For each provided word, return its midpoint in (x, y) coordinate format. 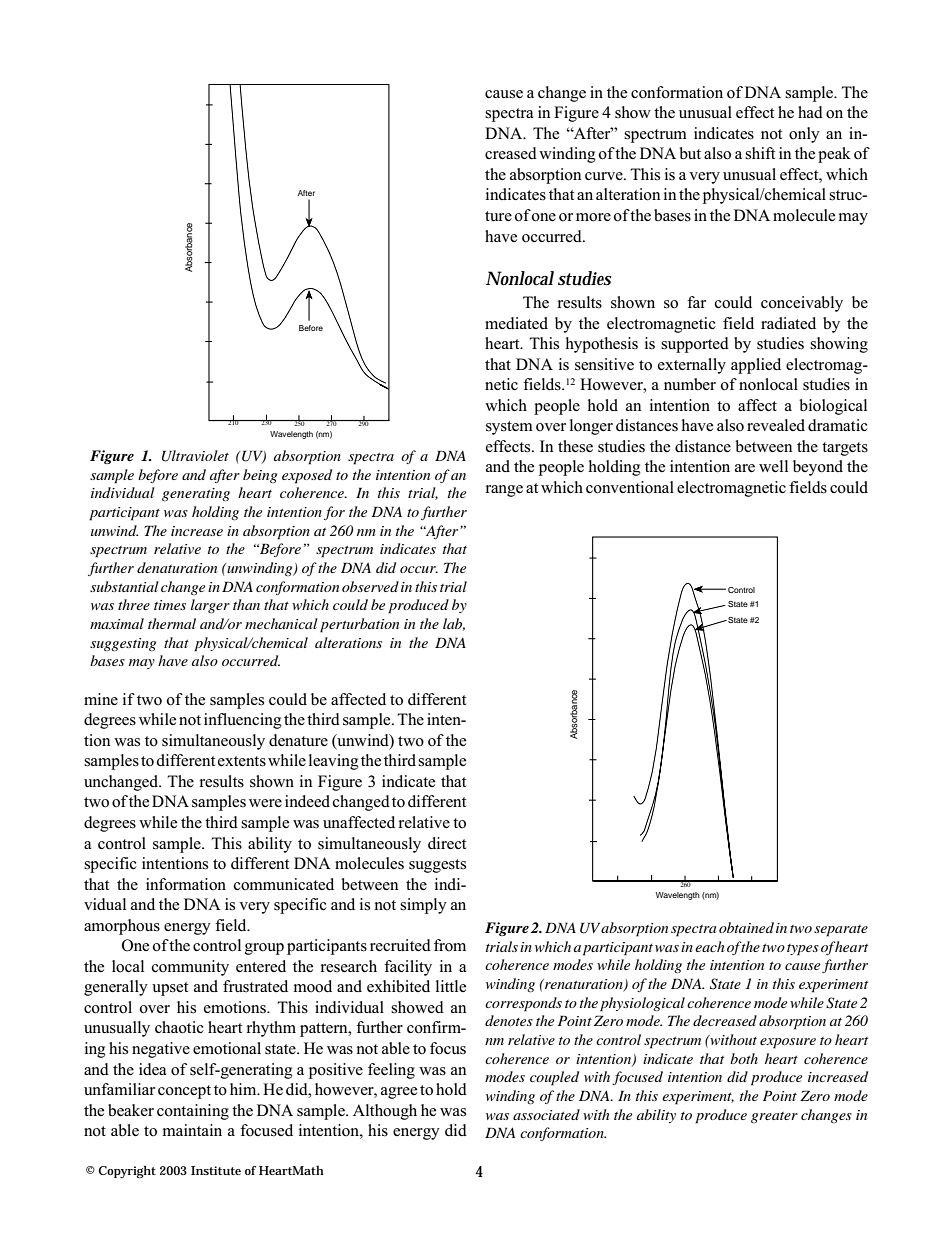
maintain (192, 1130)
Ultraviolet (195, 456)
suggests (437, 866)
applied (756, 366)
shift (760, 153)
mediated (516, 323)
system (509, 428)
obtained (746, 927)
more (593, 217)
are (745, 468)
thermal (172, 623)
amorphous (122, 927)
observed (370, 586)
